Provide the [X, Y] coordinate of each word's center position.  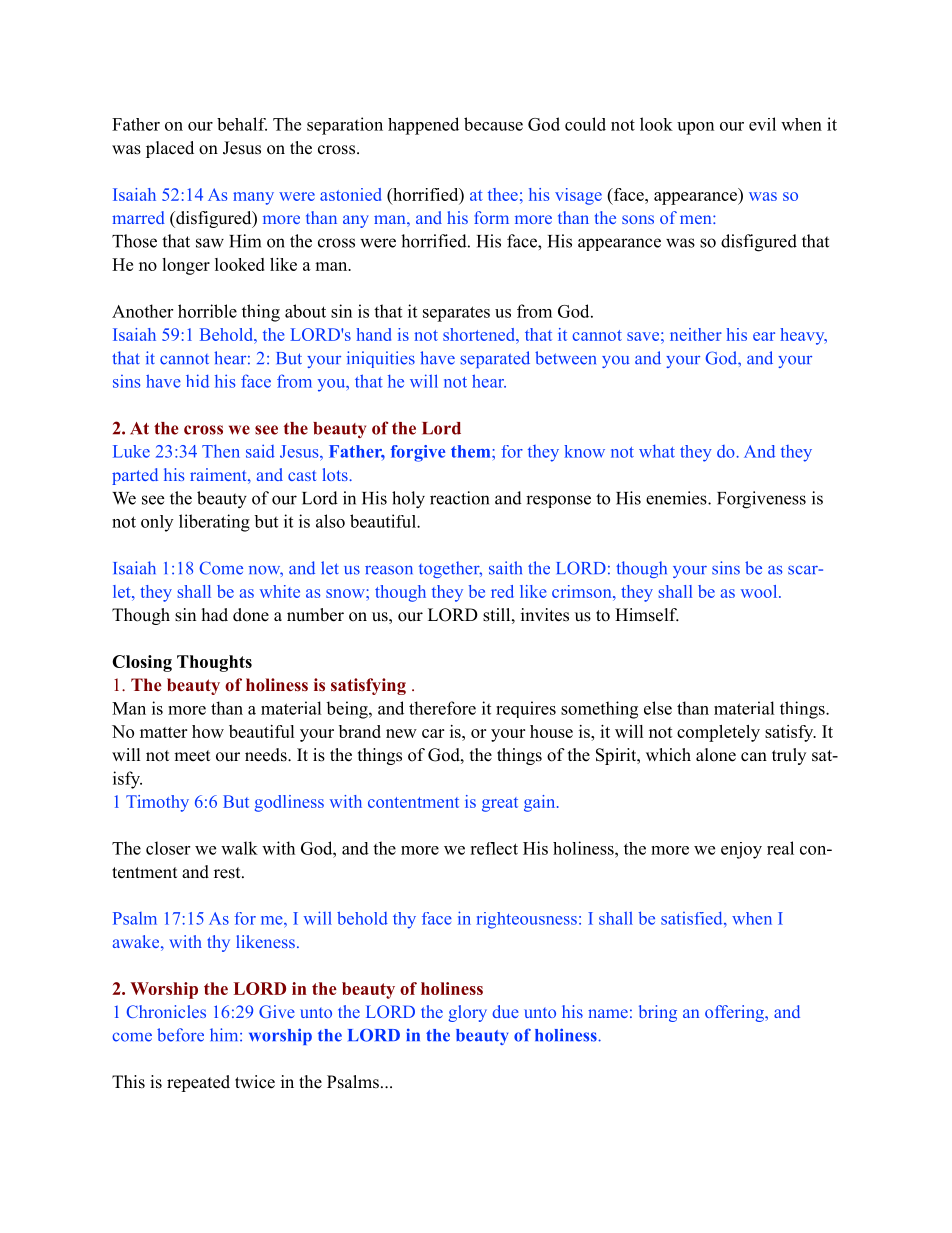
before [180, 1035]
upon [695, 128]
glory [467, 1013]
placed [170, 149]
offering [735, 1013]
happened [423, 126]
